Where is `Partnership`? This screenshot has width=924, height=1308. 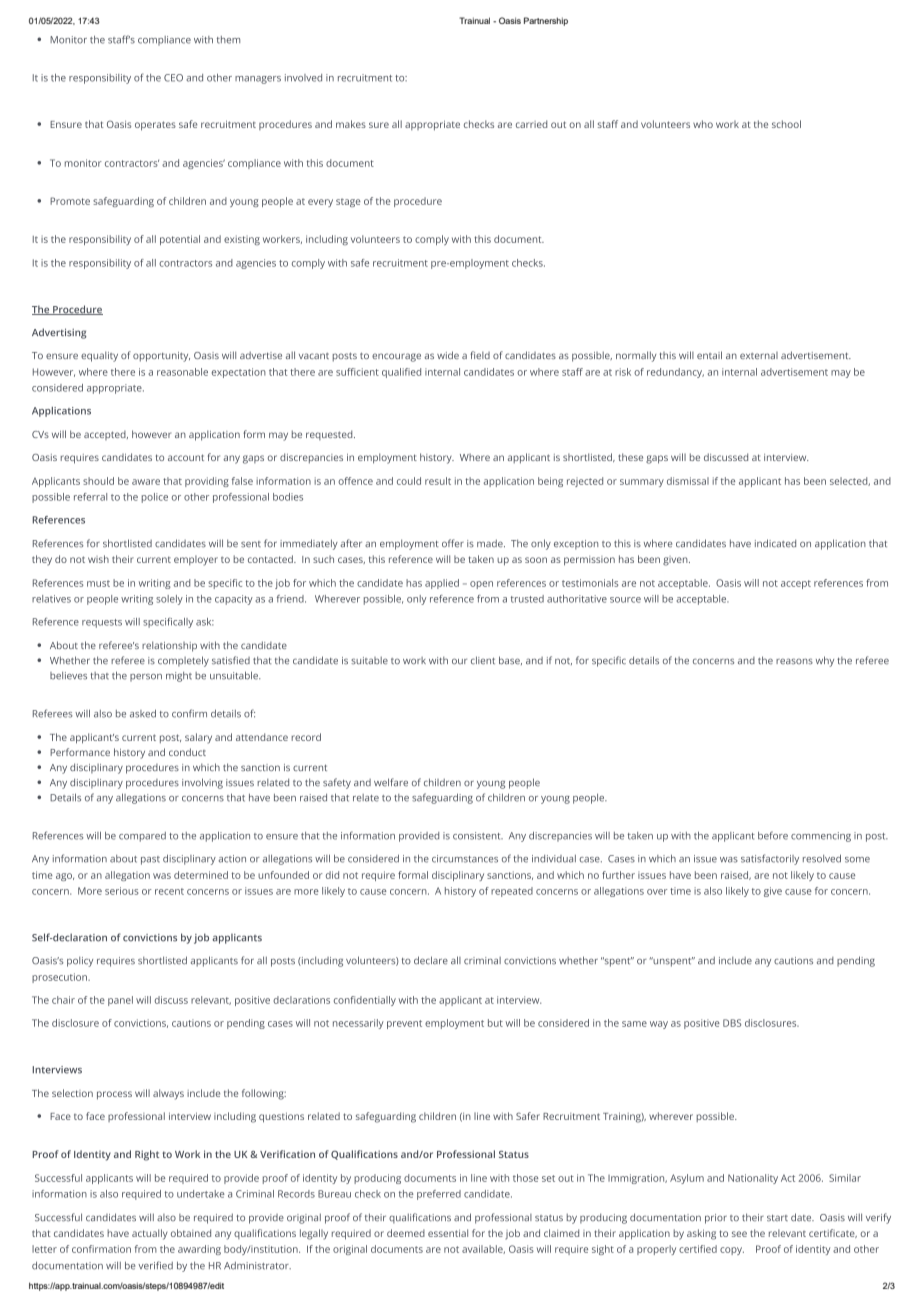 Partnership is located at coordinates (546, 21).
